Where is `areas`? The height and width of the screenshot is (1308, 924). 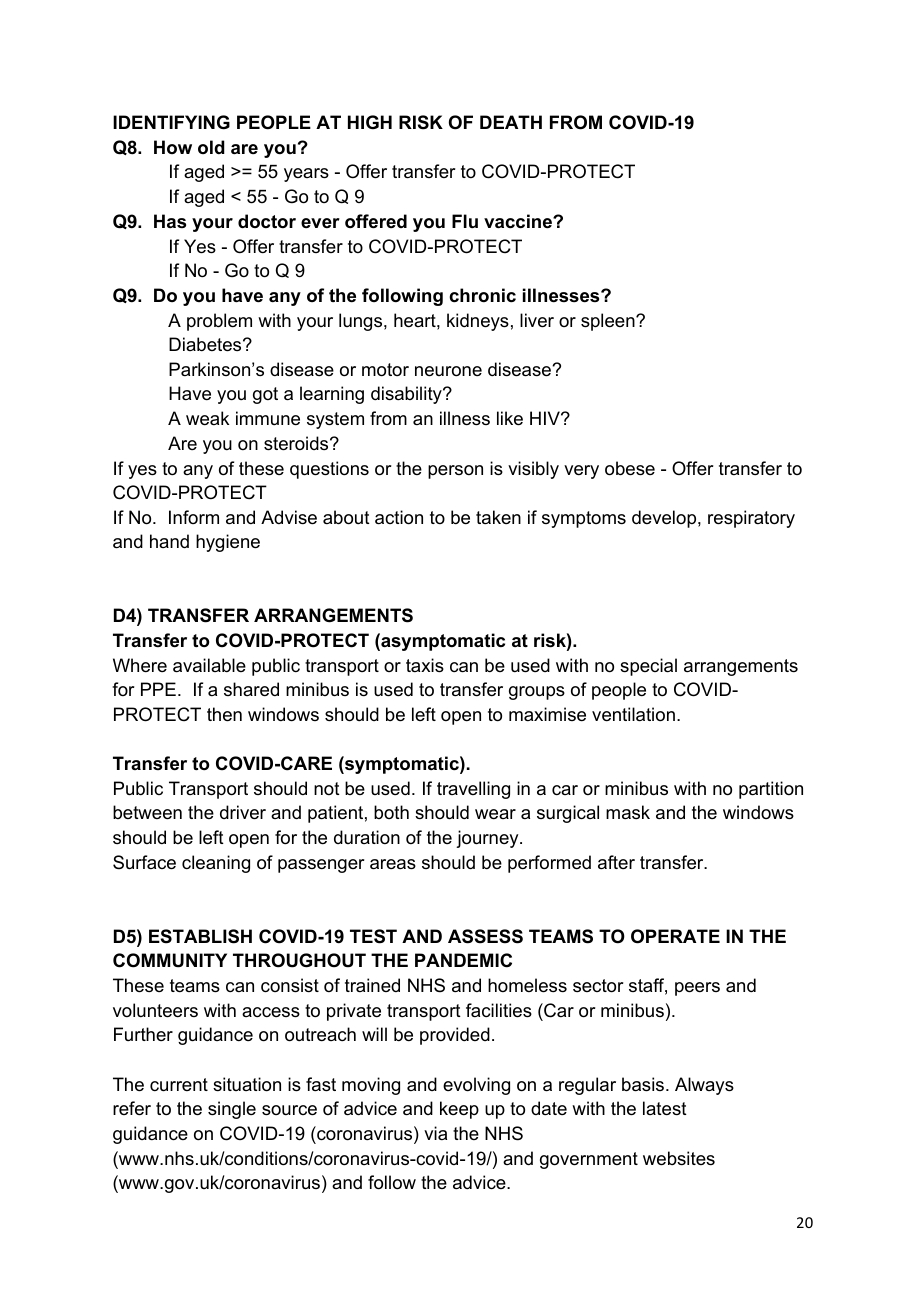 areas is located at coordinates (393, 864).
